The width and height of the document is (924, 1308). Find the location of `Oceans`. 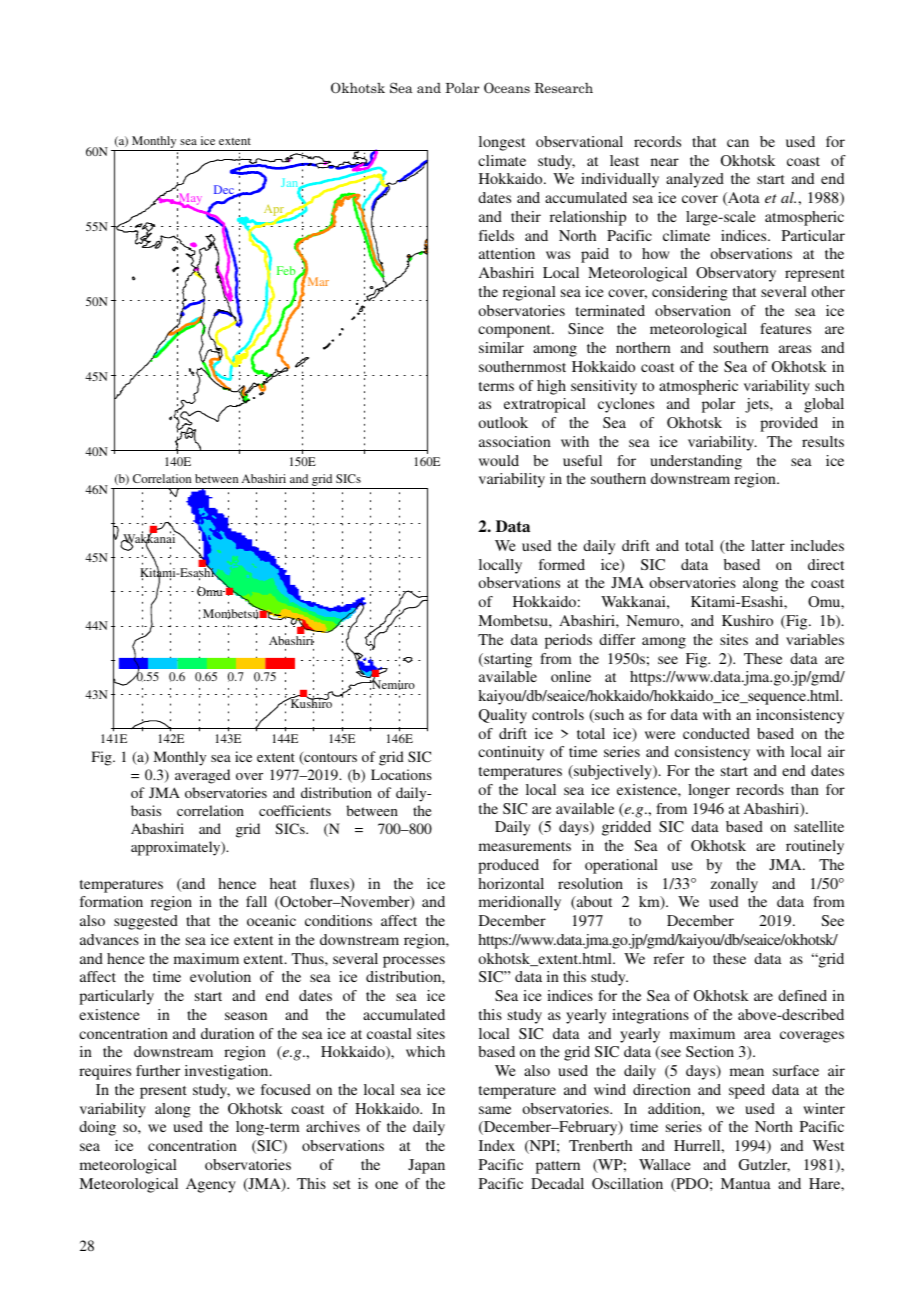

Oceans is located at coordinates (507, 88).
